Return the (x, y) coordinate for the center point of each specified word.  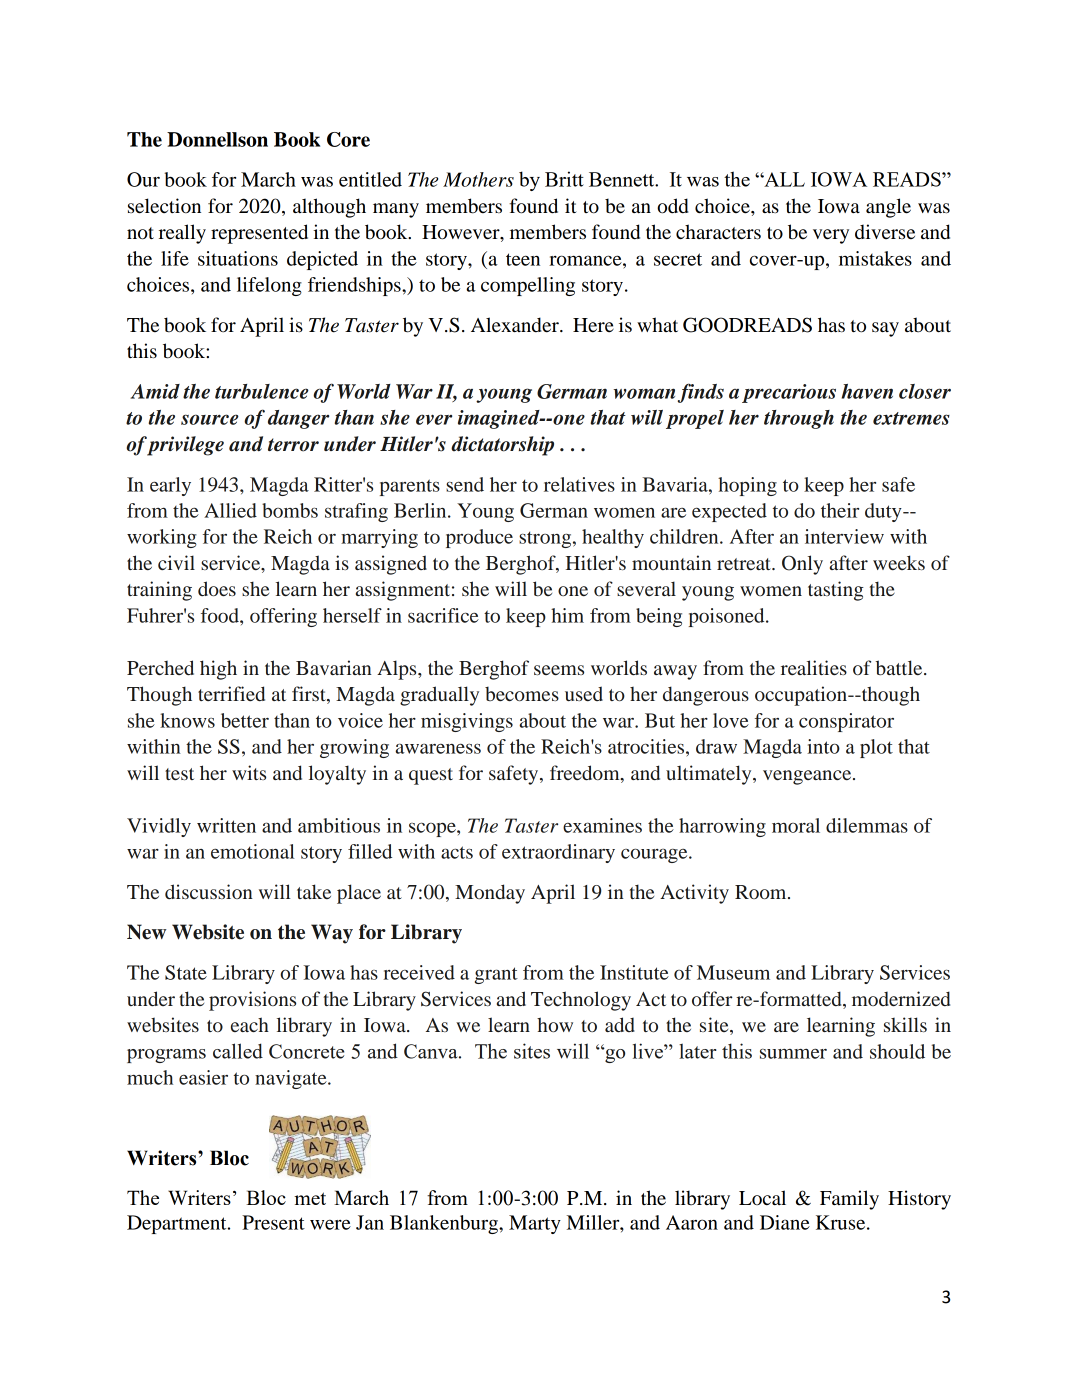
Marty (535, 1224)
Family (849, 1200)
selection (164, 206)
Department (178, 1224)
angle (888, 208)
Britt (564, 179)
